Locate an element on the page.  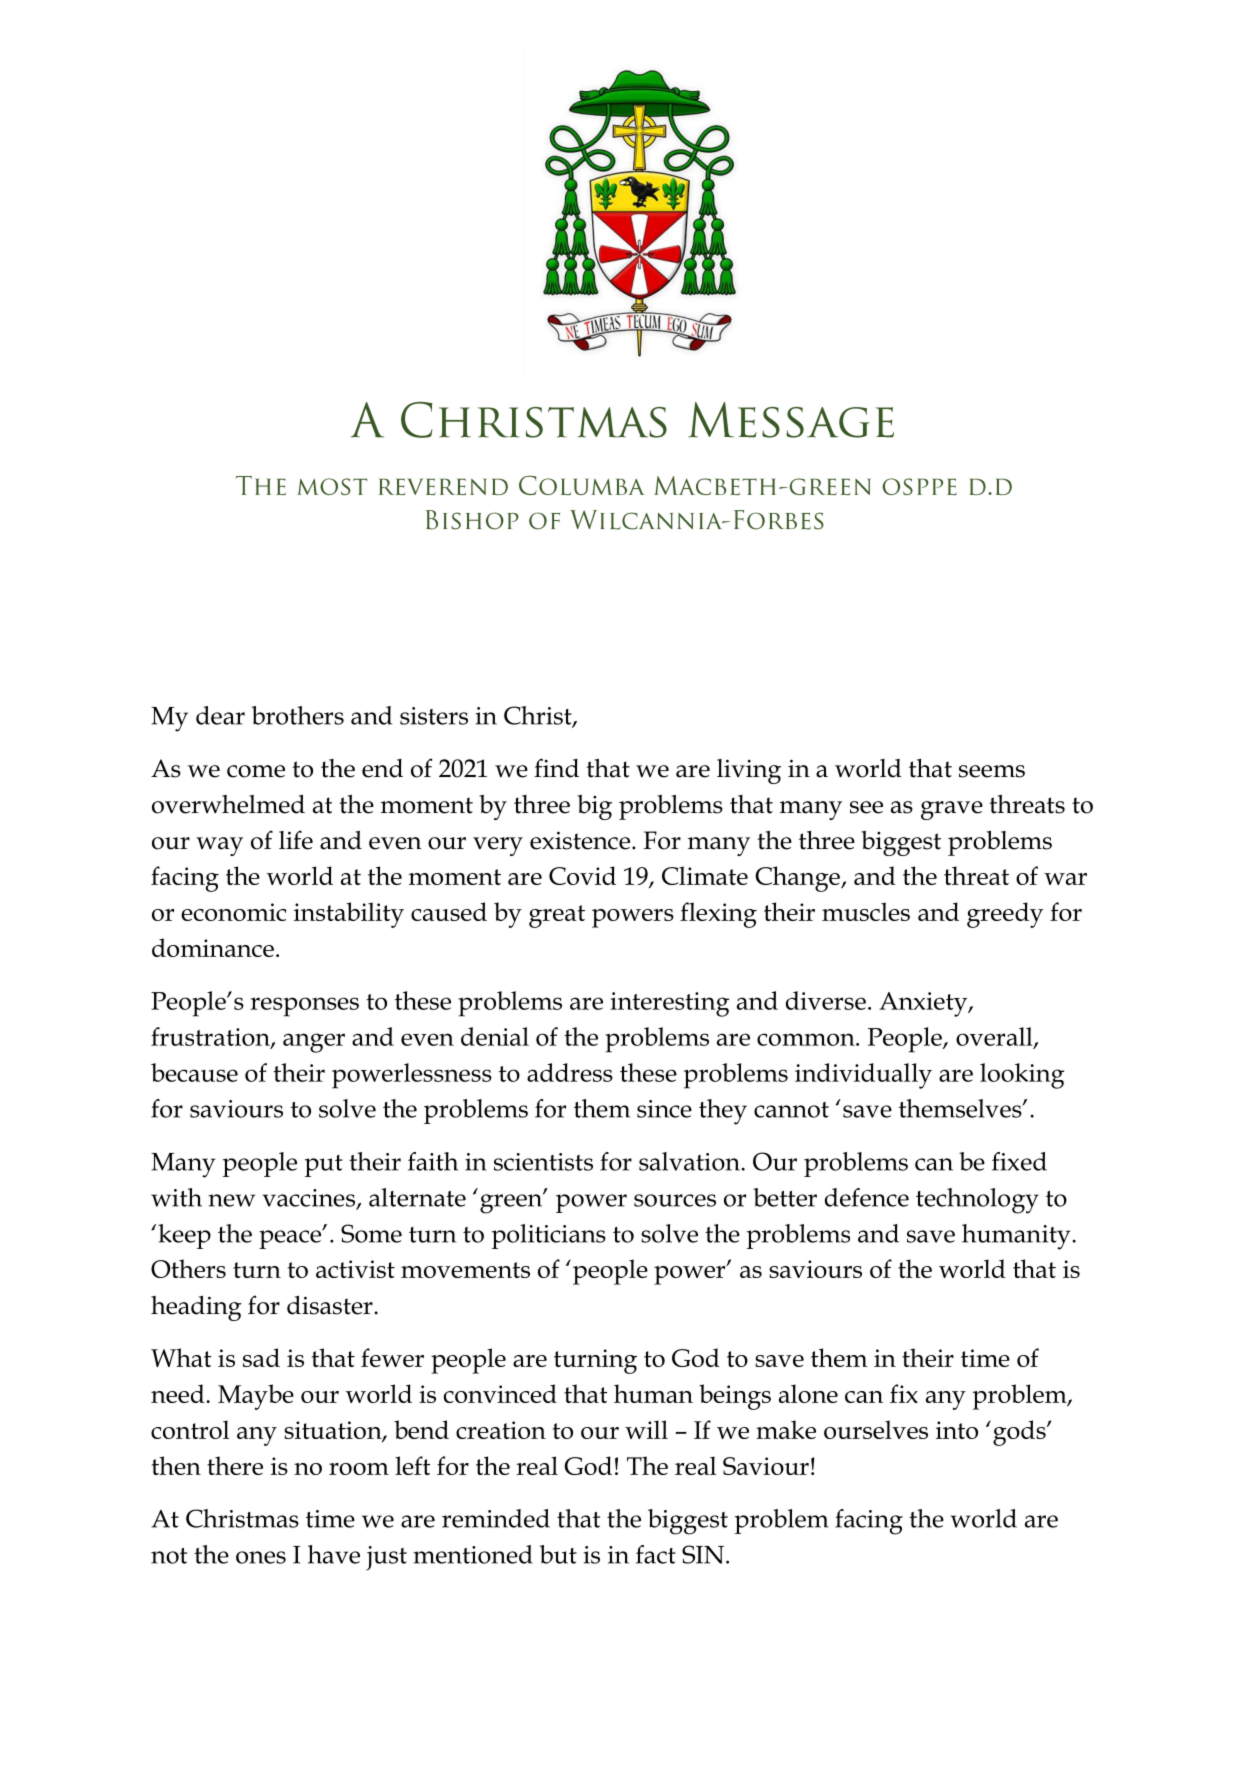
technology is located at coordinates (977, 1201).
